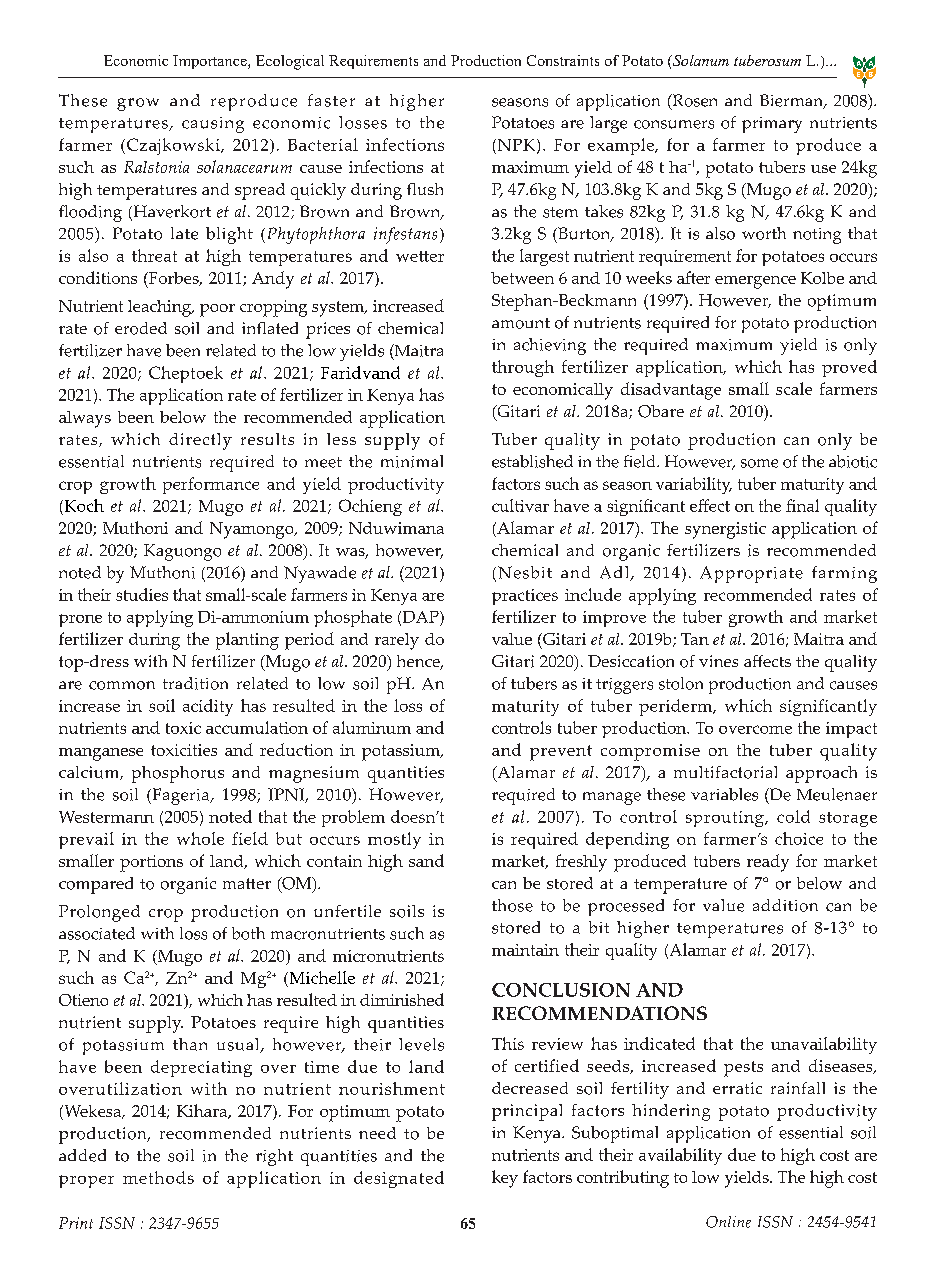 Image resolution: width=936 pixels, height=1288 pixels. Describe the element at coordinates (158, 1177) in the document. I see `methods` at that location.
